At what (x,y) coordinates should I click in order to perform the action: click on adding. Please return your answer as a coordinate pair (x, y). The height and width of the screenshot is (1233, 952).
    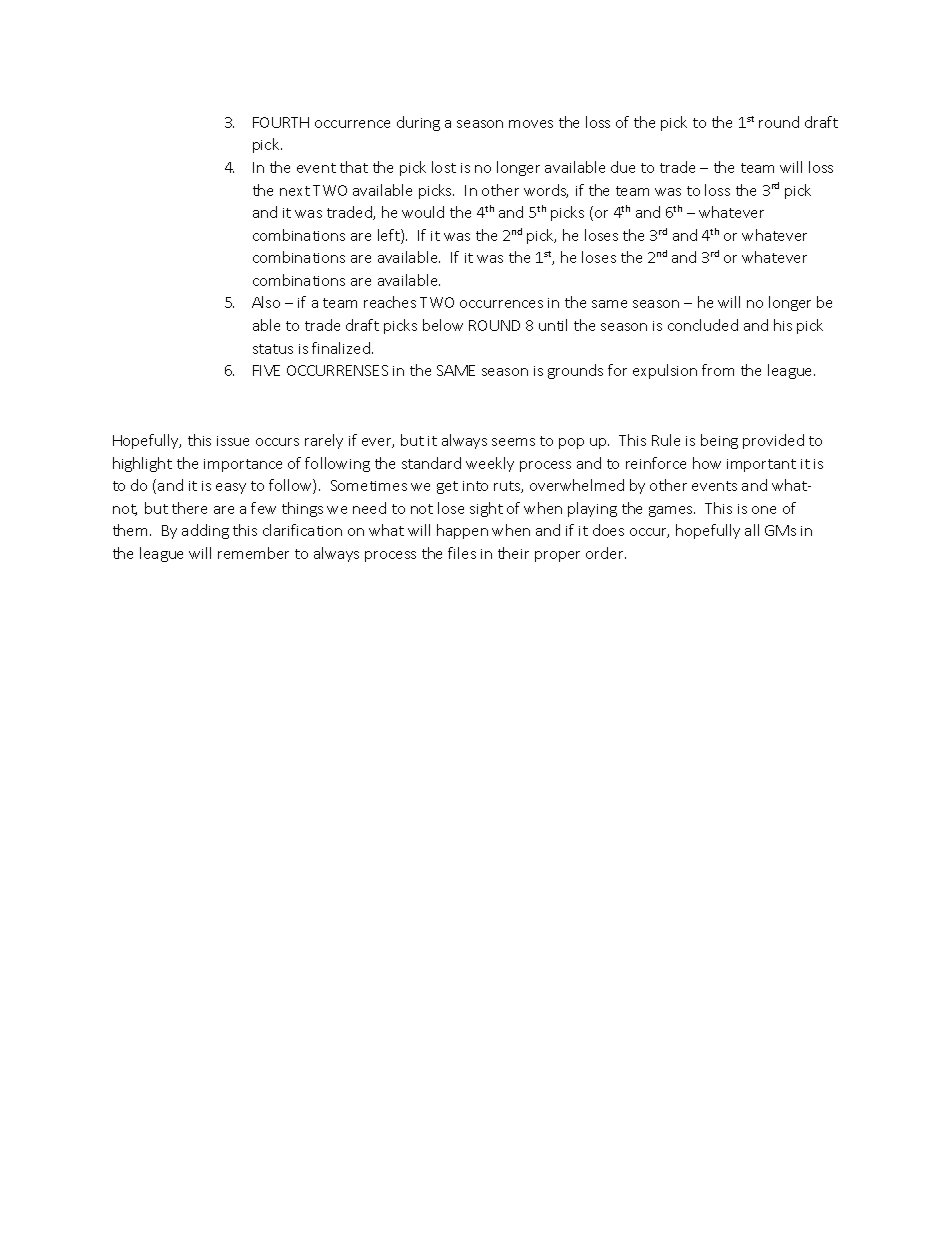
    Looking at the image, I should click on (205, 531).
